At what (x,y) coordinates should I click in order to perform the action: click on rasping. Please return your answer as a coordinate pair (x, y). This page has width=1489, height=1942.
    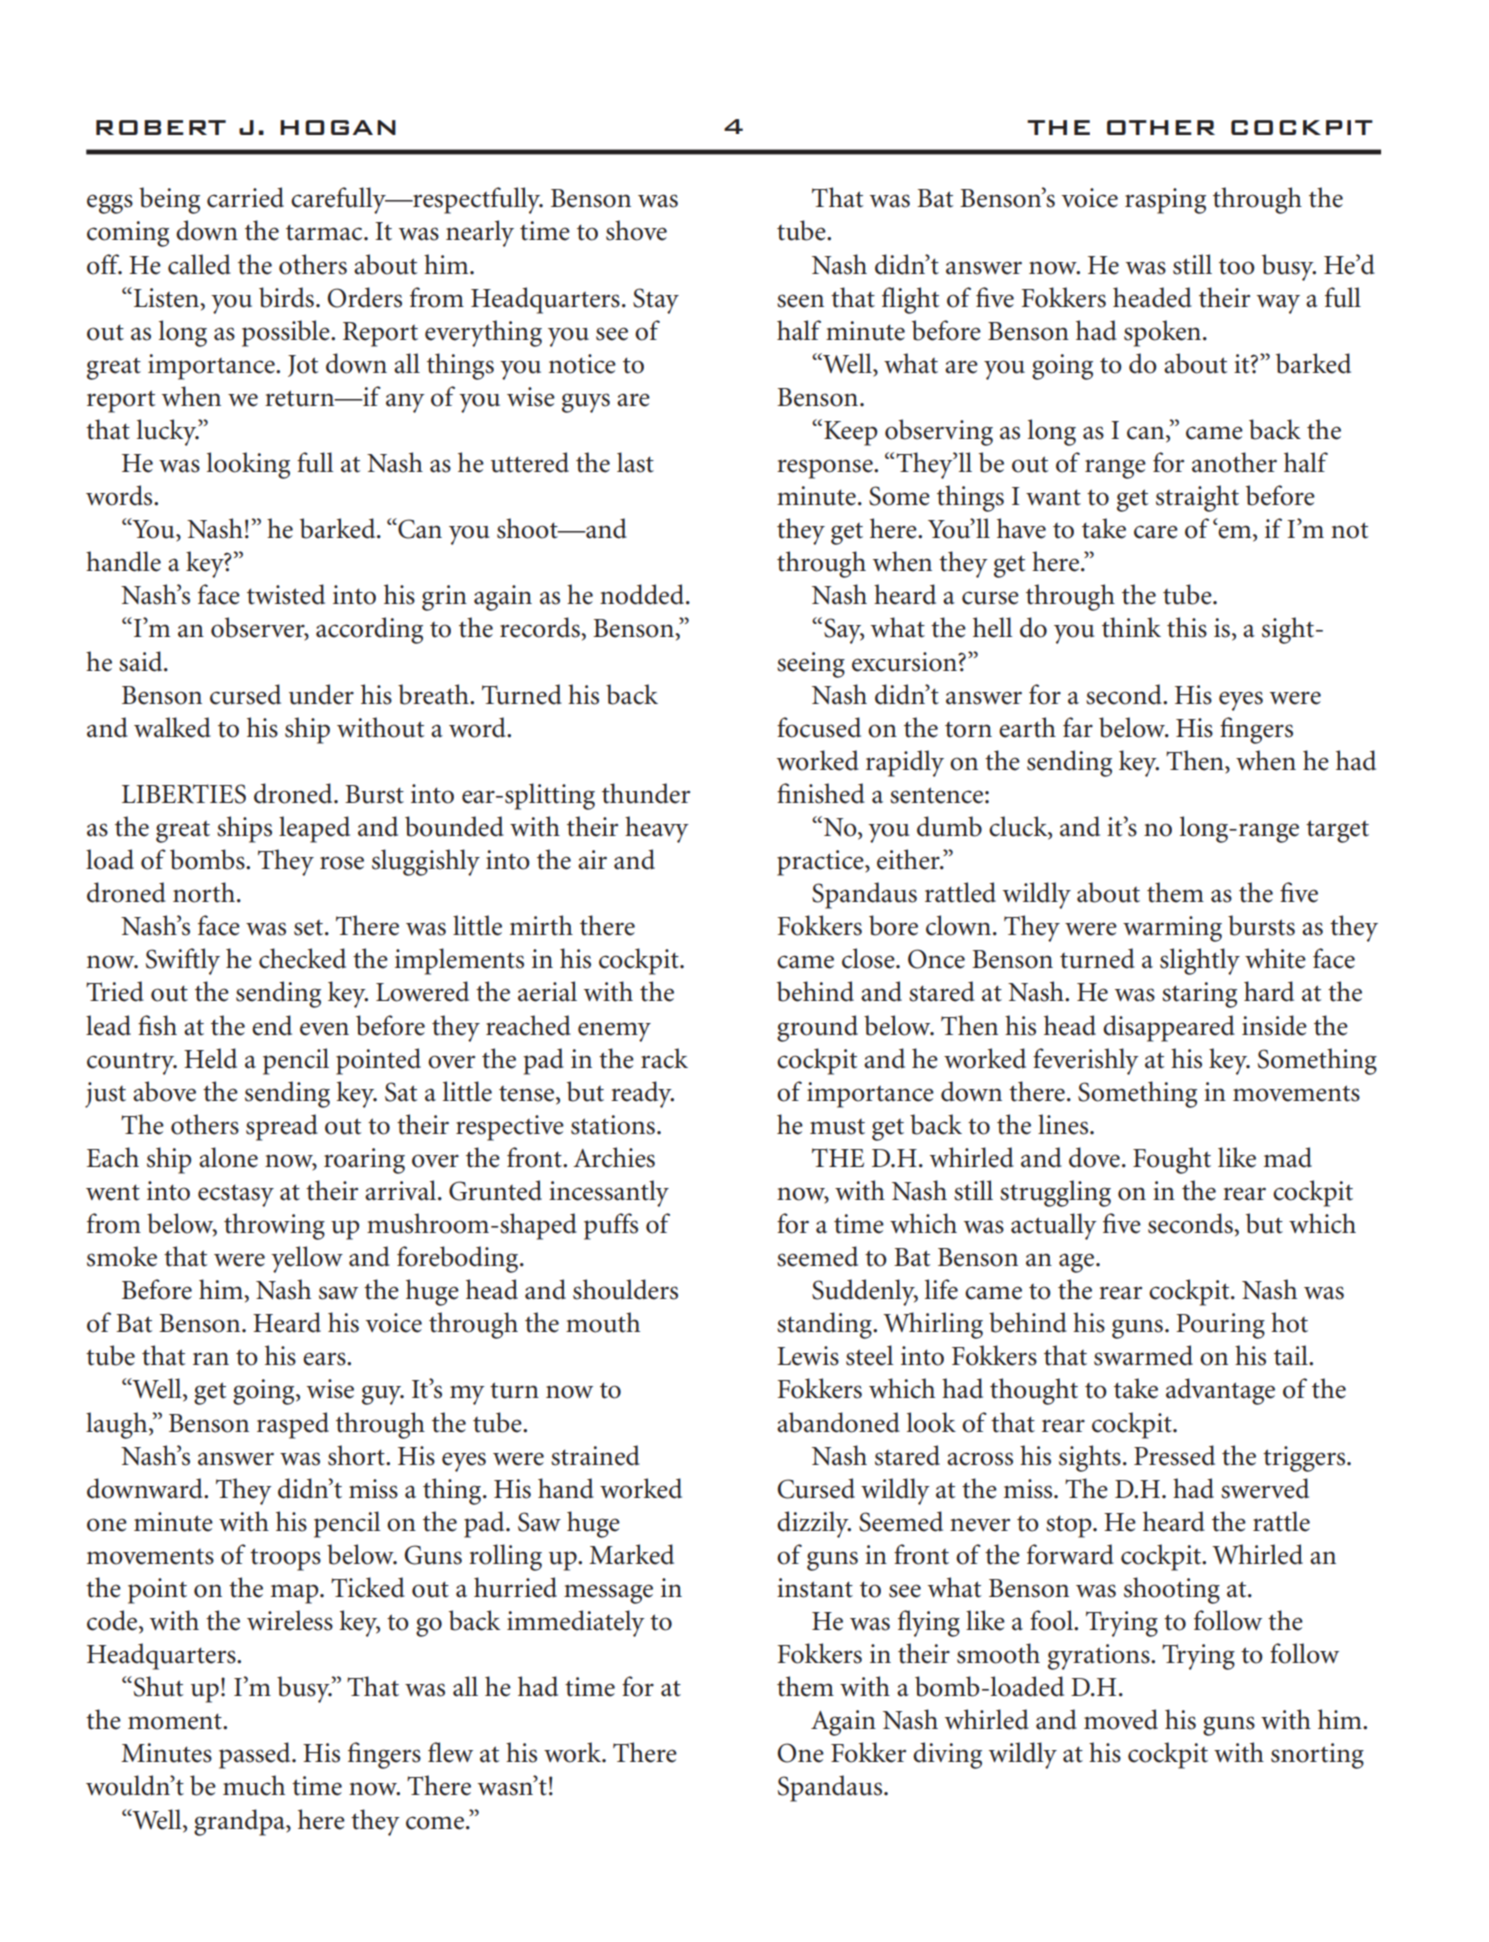
    Looking at the image, I should click on (1165, 201).
